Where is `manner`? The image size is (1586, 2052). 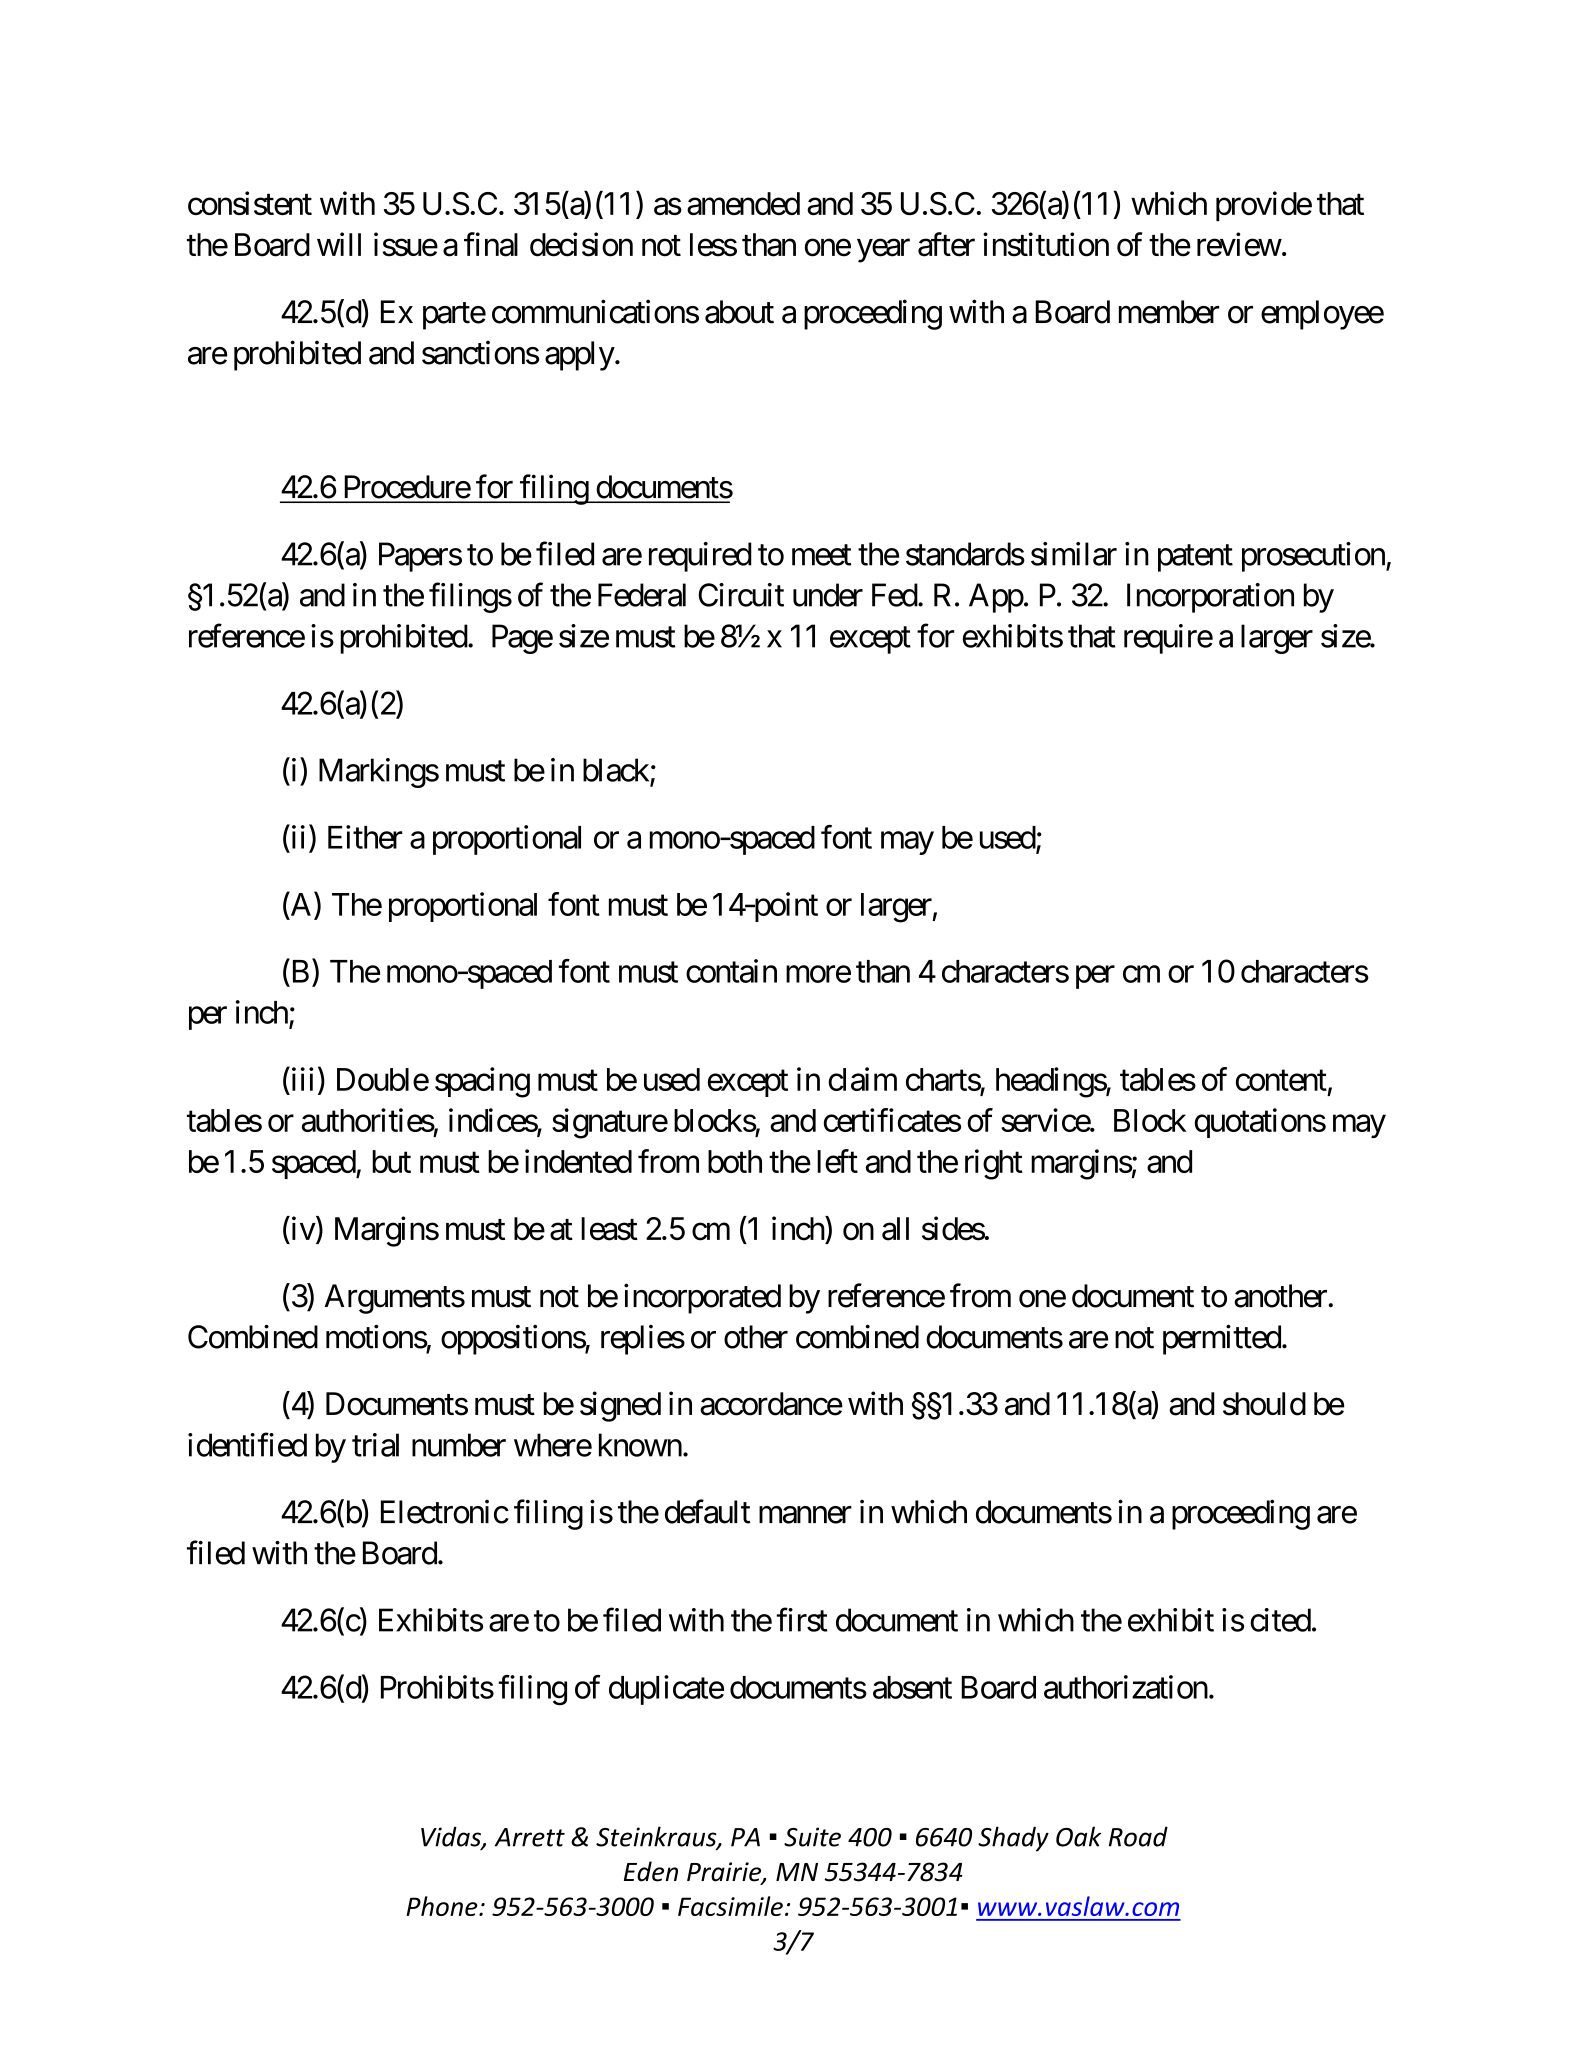 manner is located at coordinates (805, 1515).
